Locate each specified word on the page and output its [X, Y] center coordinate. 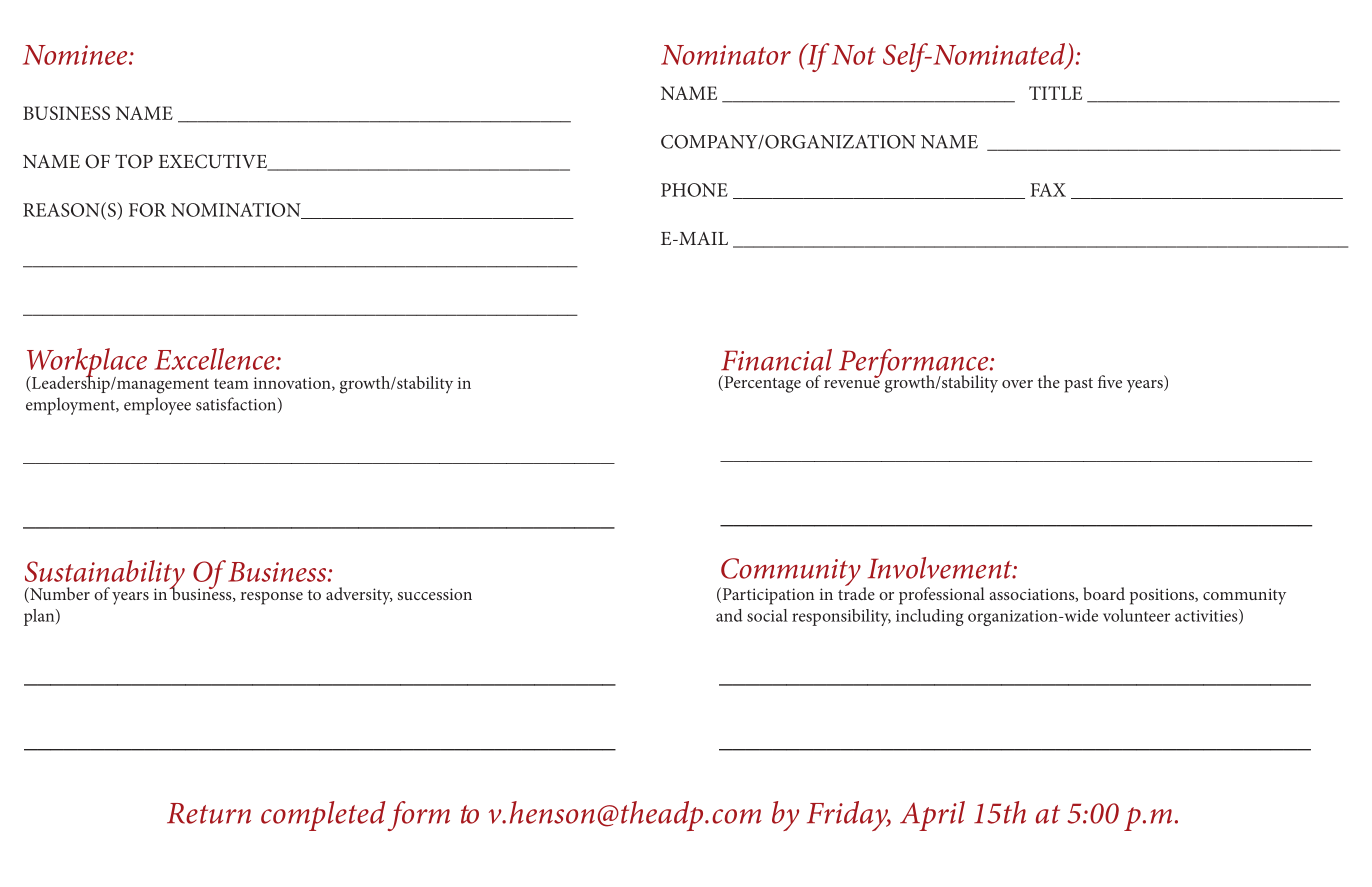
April [932, 816]
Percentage [761, 384]
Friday [849, 816]
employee [157, 406]
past [1078, 385]
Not [854, 55]
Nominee [76, 55]
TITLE [1055, 93]
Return [209, 813]
